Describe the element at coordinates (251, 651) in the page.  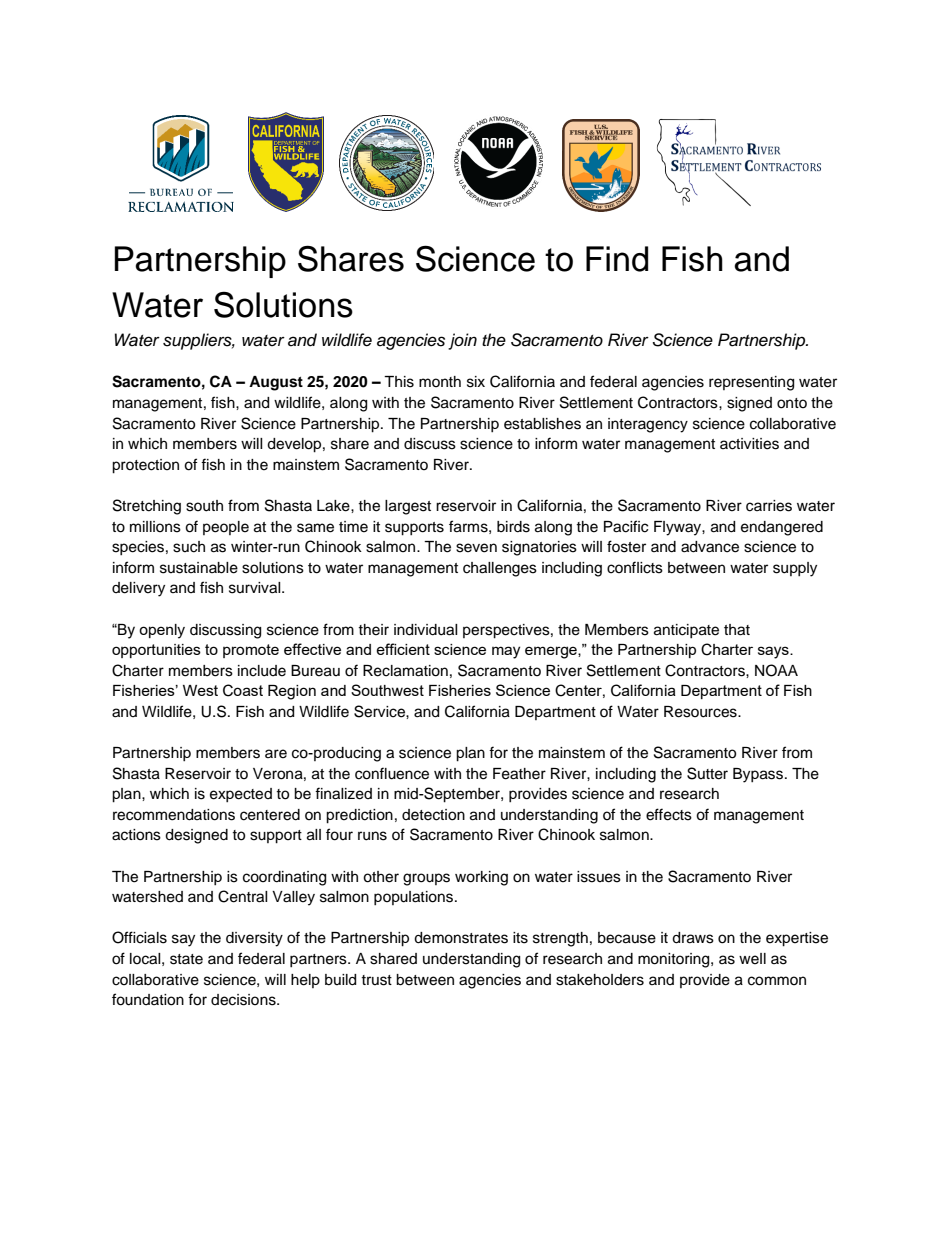
I see `promote` at that location.
